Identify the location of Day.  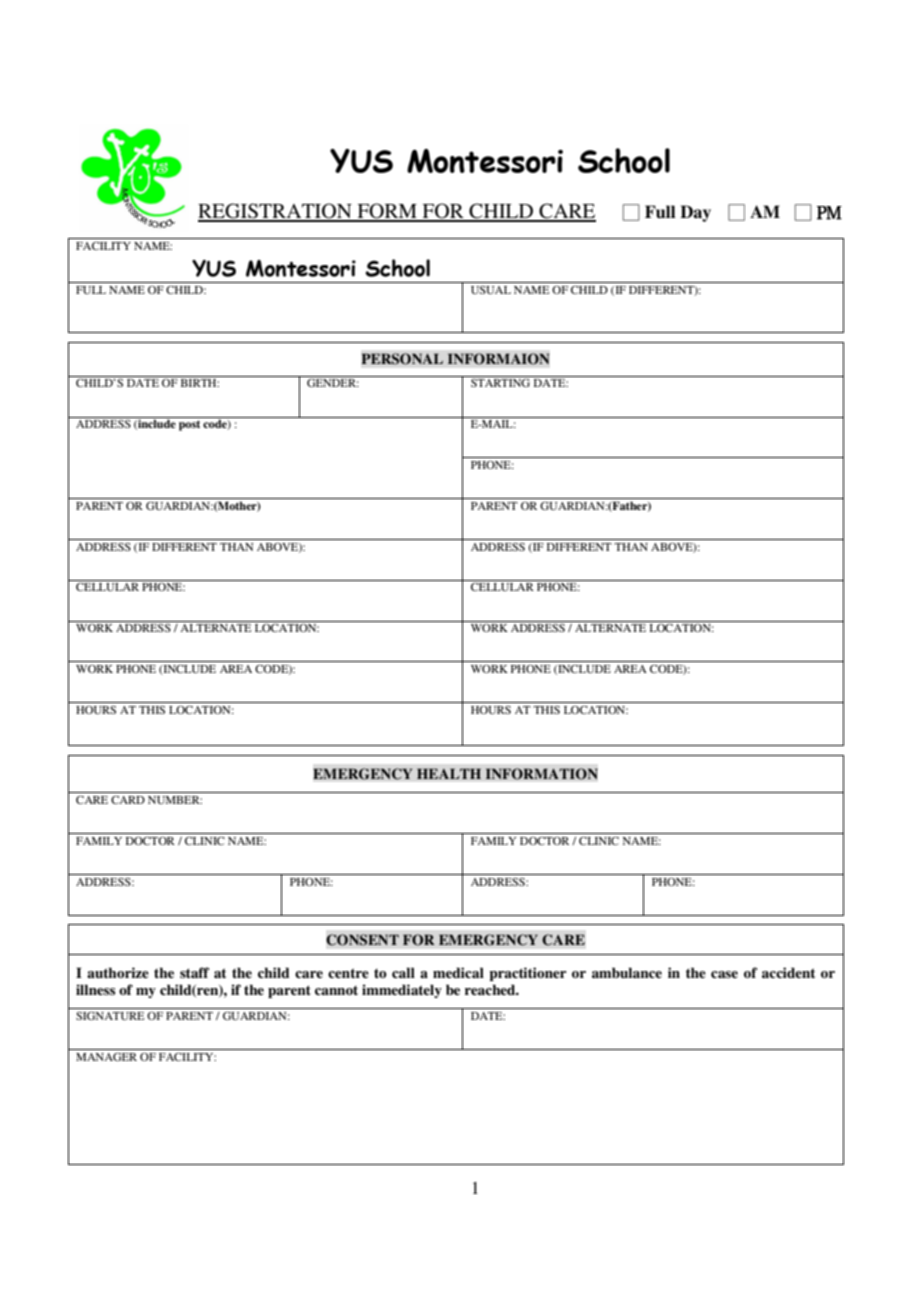
(695, 213).
